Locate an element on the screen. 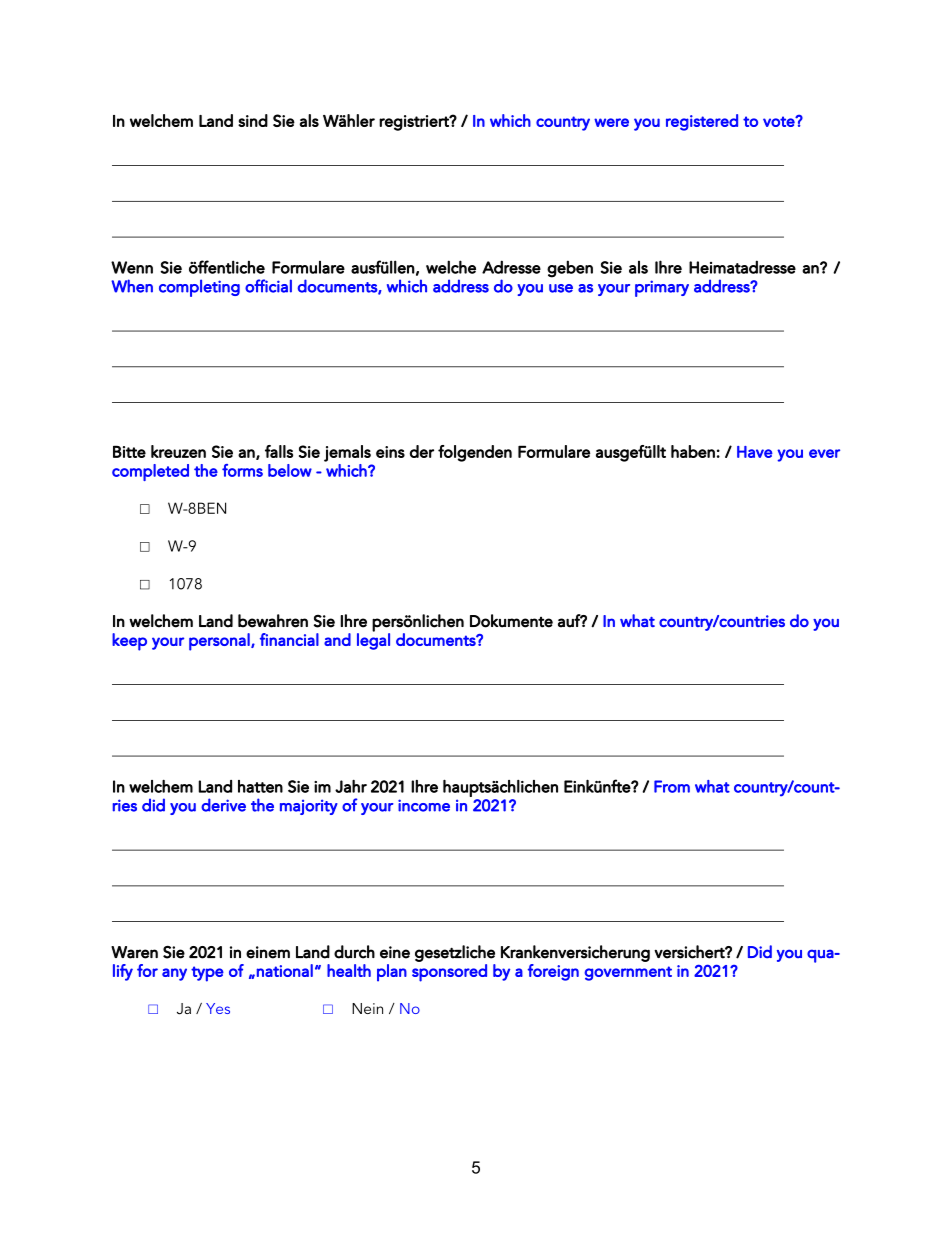 The image size is (952, 1233). sind is located at coordinates (253, 120).
